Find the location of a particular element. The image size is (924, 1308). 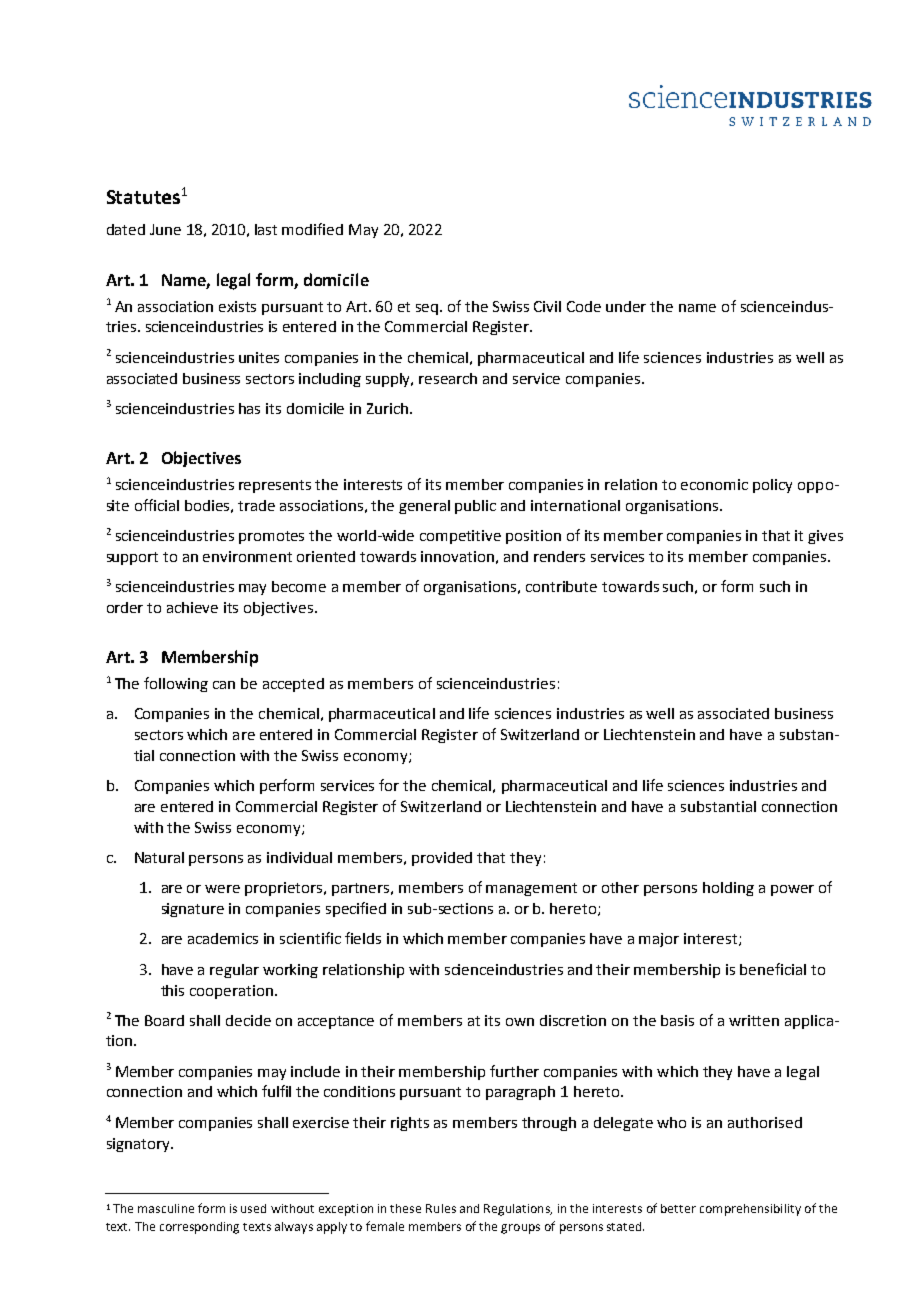

trade is located at coordinates (256, 505).
